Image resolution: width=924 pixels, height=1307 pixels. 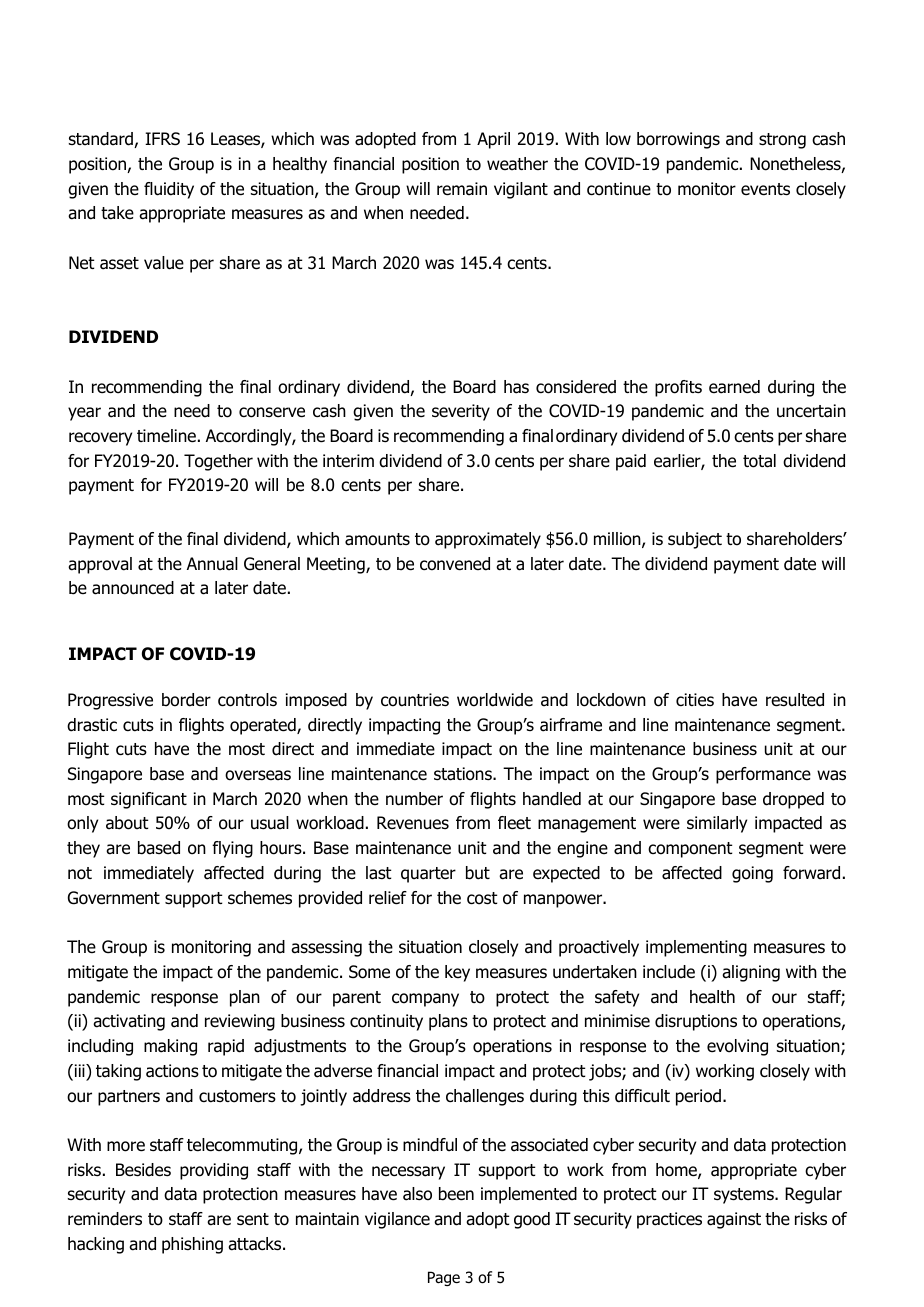 I want to click on events, so click(x=765, y=189).
